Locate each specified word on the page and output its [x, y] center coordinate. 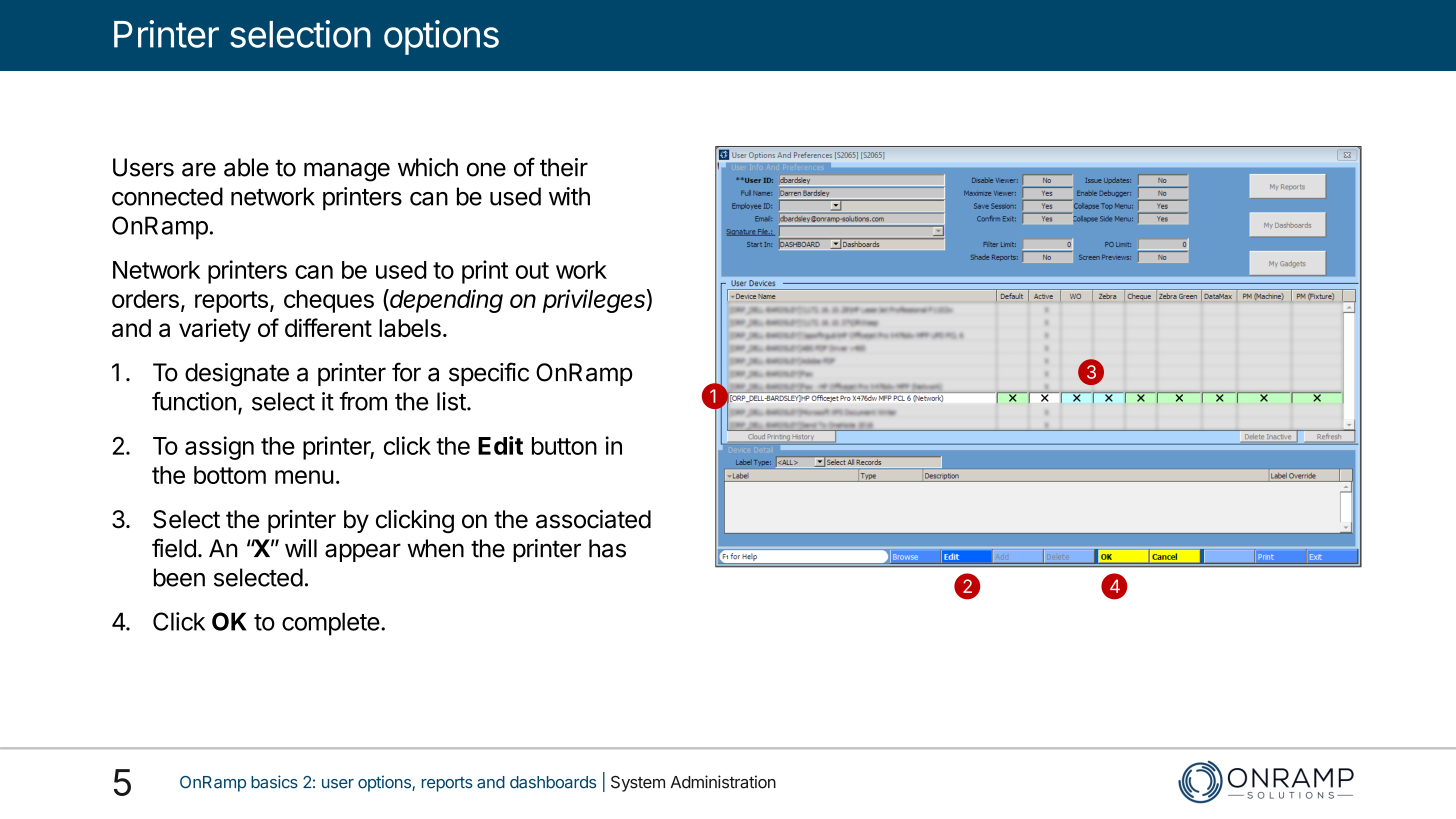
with [569, 196]
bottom [230, 475]
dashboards [553, 782]
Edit [500, 445]
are [199, 169]
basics [274, 782]
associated [593, 519]
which [428, 167]
